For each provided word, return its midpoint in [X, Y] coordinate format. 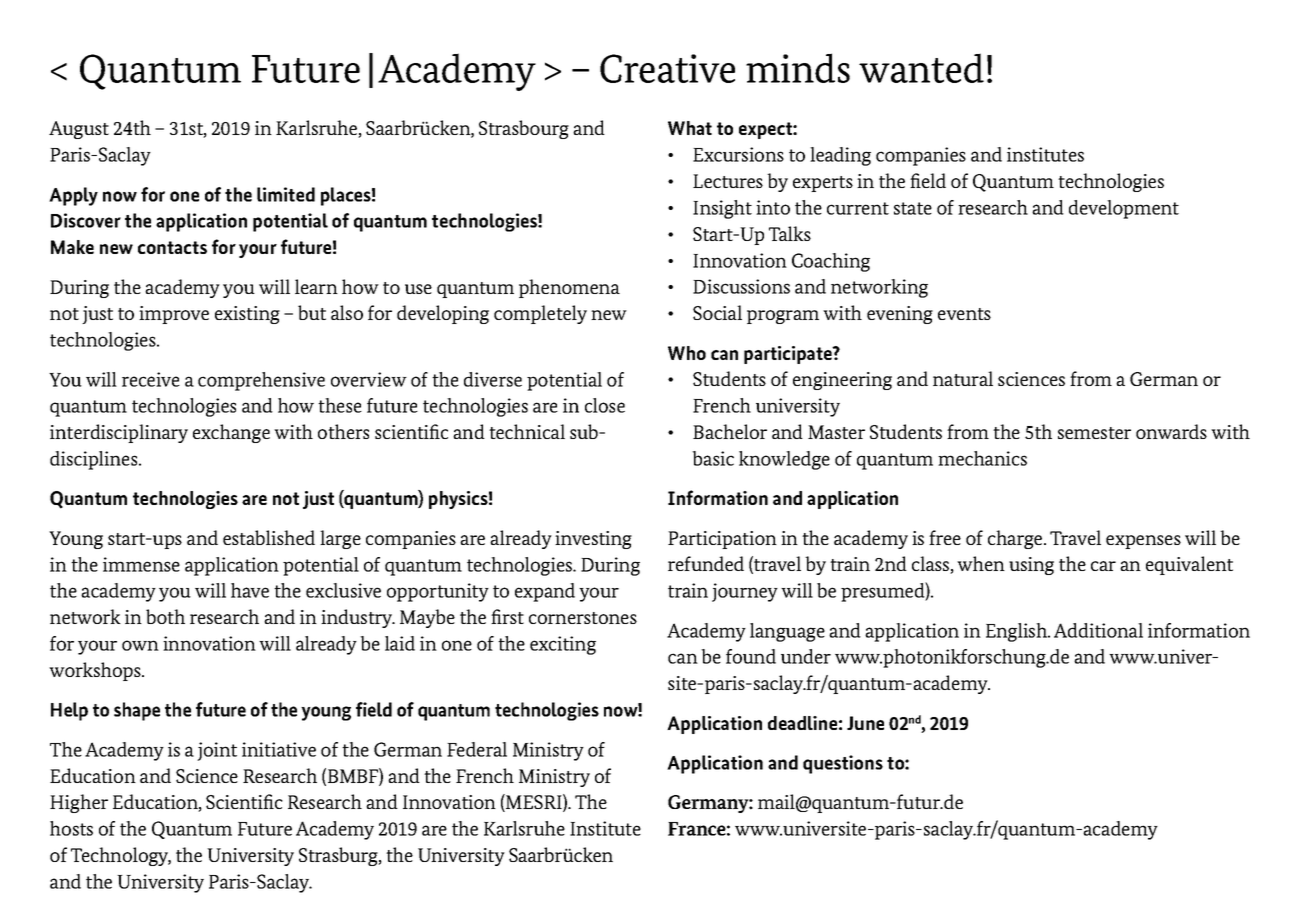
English [1018, 632]
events [964, 314]
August [79, 130]
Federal [477, 749]
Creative [667, 68]
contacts [172, 247]
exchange [231, 433]
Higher [79, 803]
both [165, 616]
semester [1094, 433]
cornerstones [583, 618]
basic [713, 458]
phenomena [569, 288]
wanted [921, 68]
